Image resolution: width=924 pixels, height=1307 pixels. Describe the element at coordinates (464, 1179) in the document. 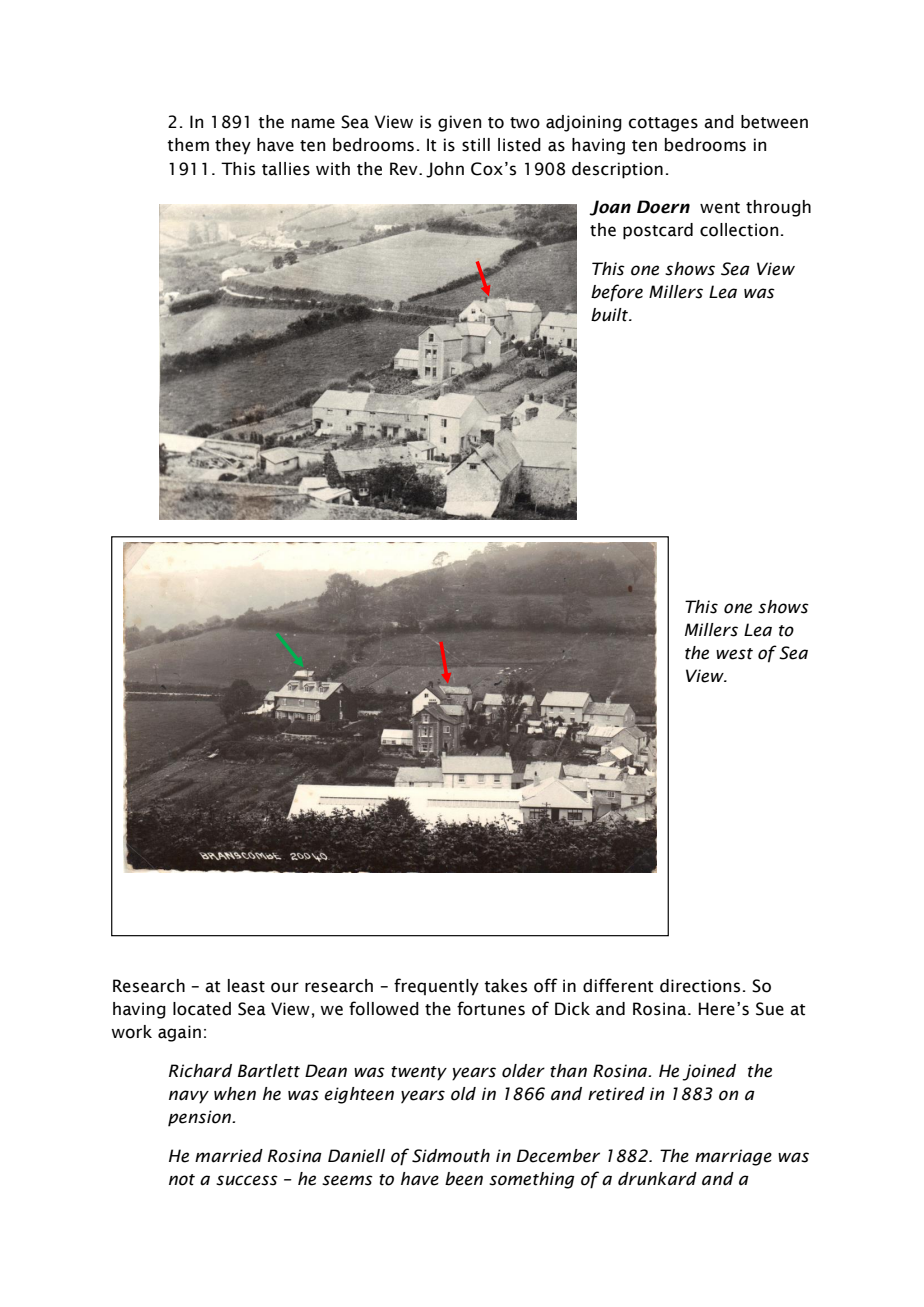

I see `been` at that location.
